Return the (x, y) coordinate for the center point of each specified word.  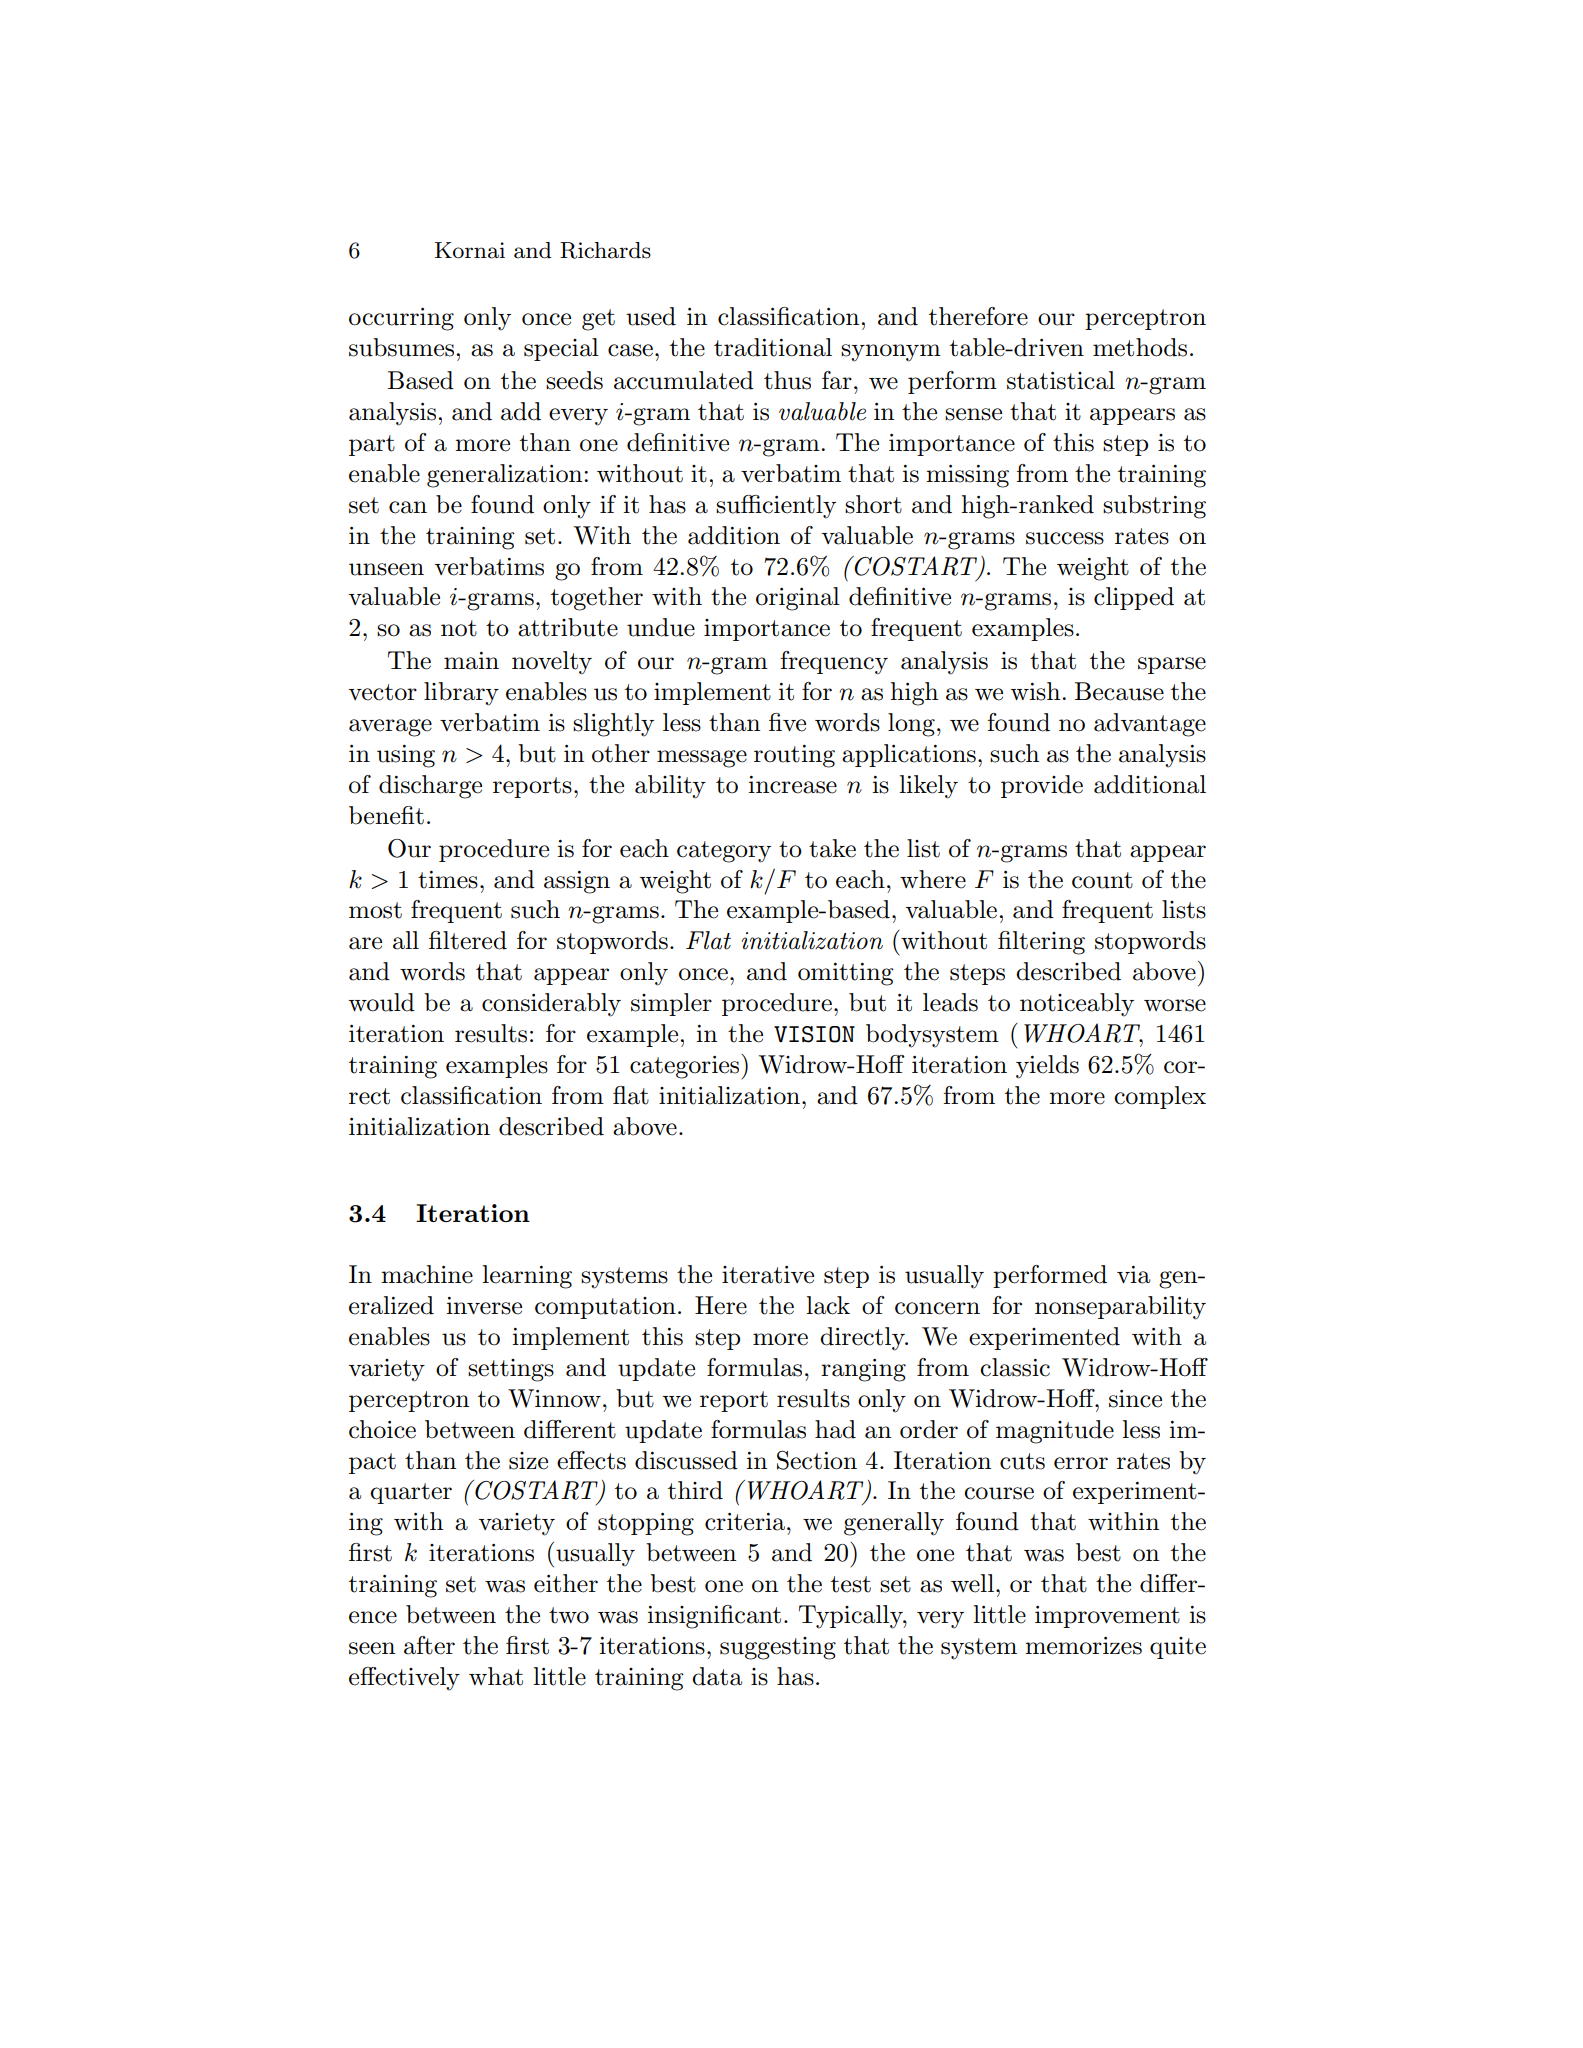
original (798, 599)
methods (1140, 347)
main (471, 661)
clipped (1134, 598)
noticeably (1077, 1005)
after (429, 1645)
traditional (773, 347)
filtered (468, 940)
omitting (846, 974)
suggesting (778, 1648)
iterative (768, 1275)
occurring (401, 319)
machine (427, 1274)
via (1133, 1275)
